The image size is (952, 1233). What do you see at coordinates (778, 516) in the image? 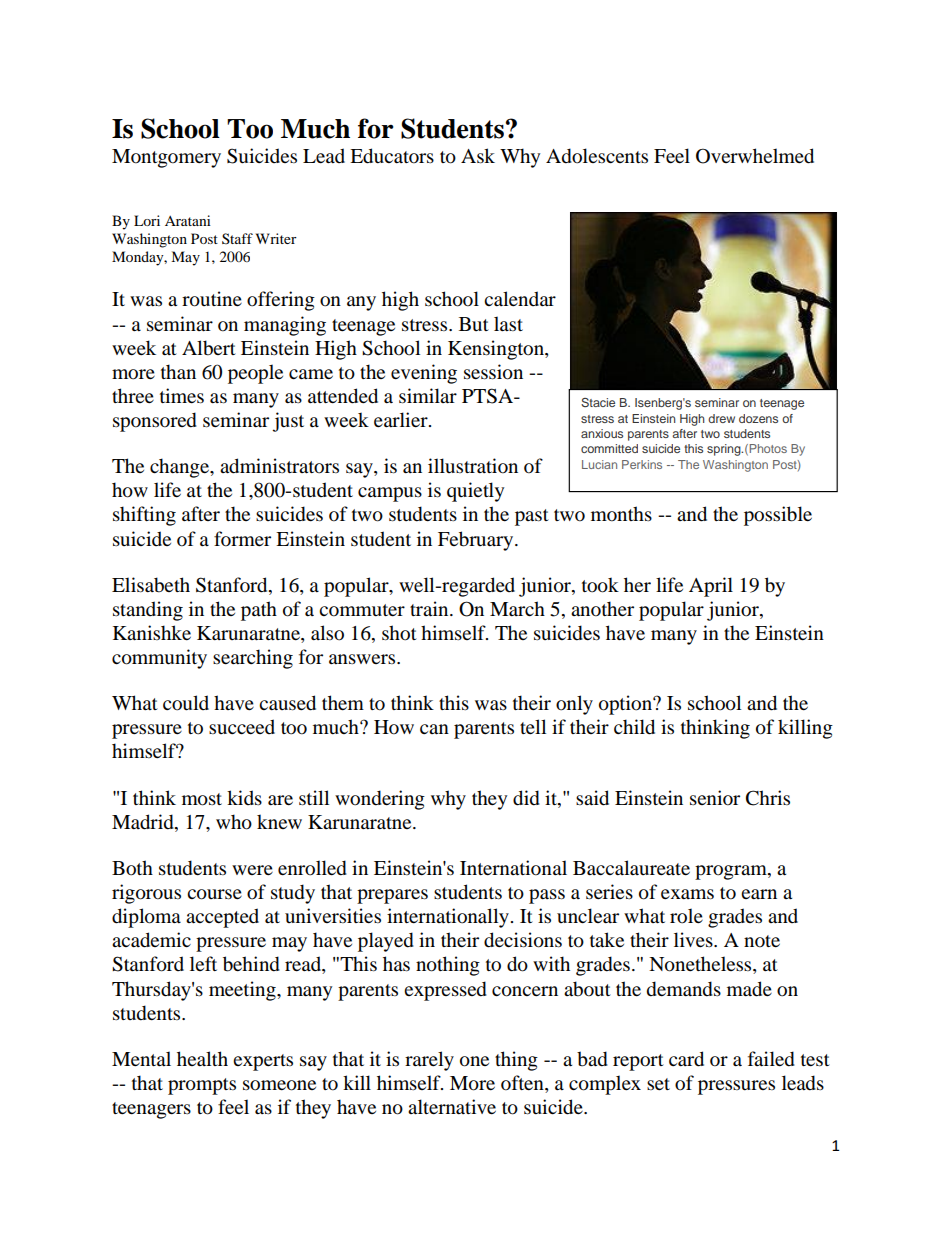
I see `possible` at bounding box center [778, 516].
